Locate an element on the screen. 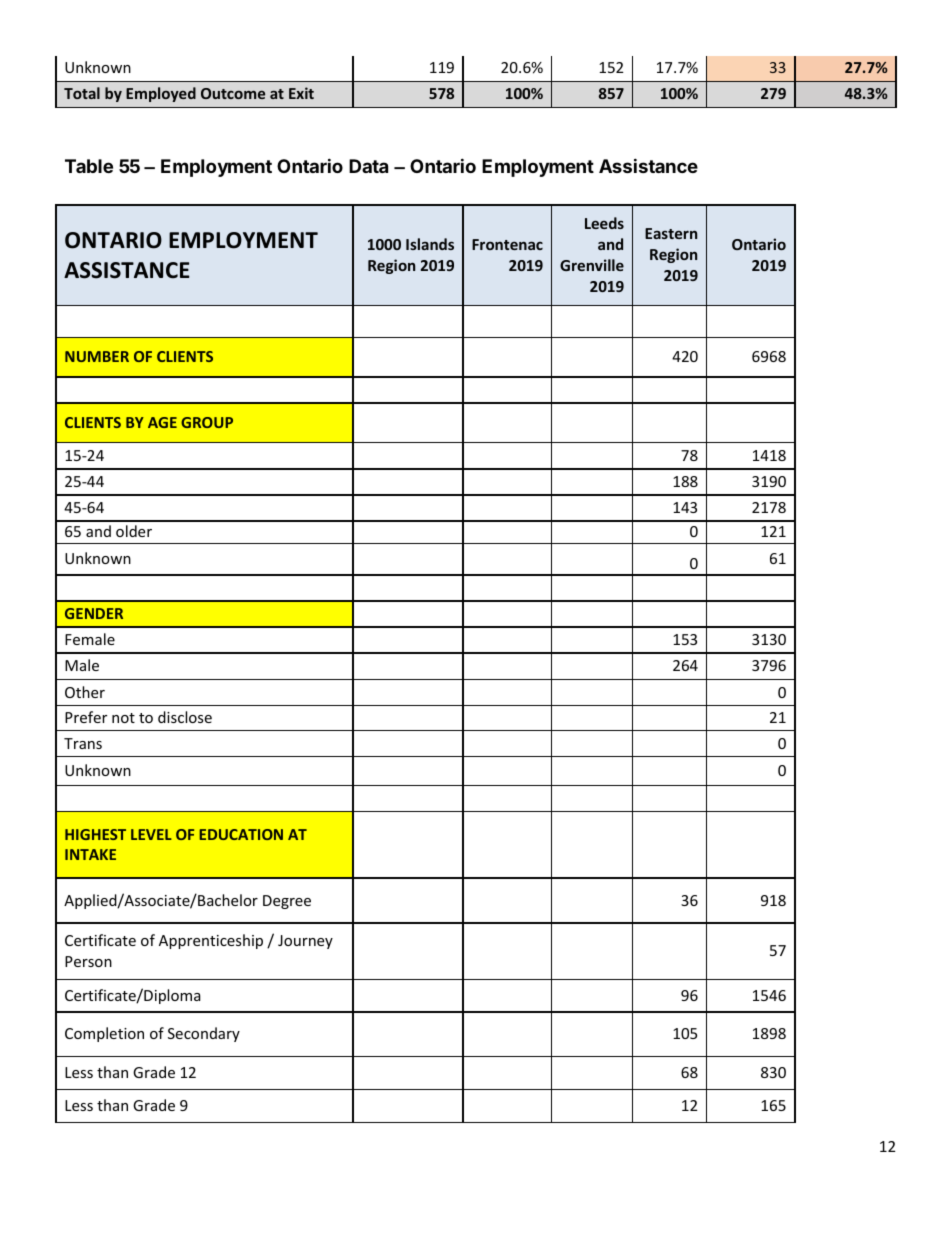  older is located at coordinates (134, 531).
